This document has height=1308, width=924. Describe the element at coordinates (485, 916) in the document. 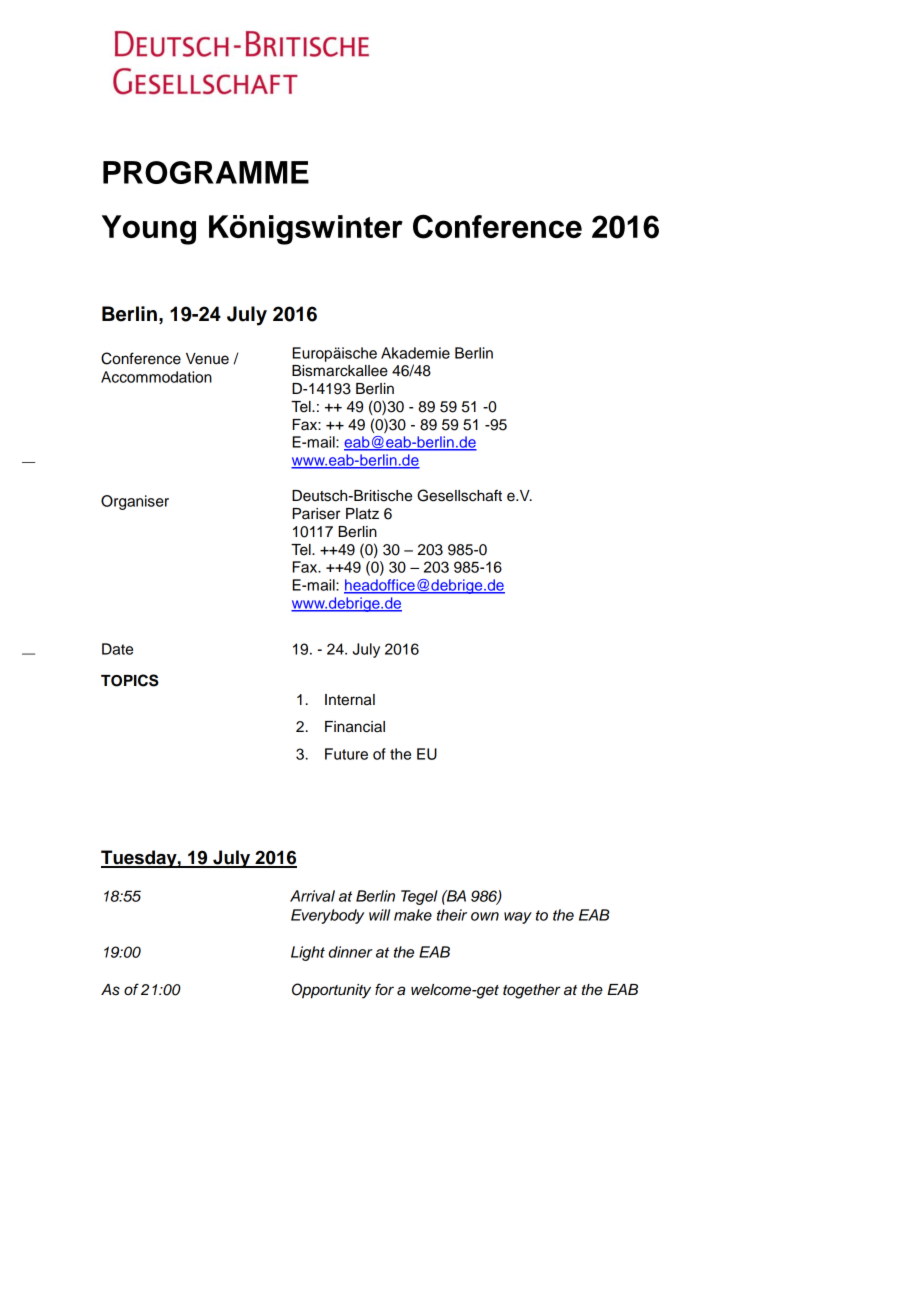

I see `own` at that location.
